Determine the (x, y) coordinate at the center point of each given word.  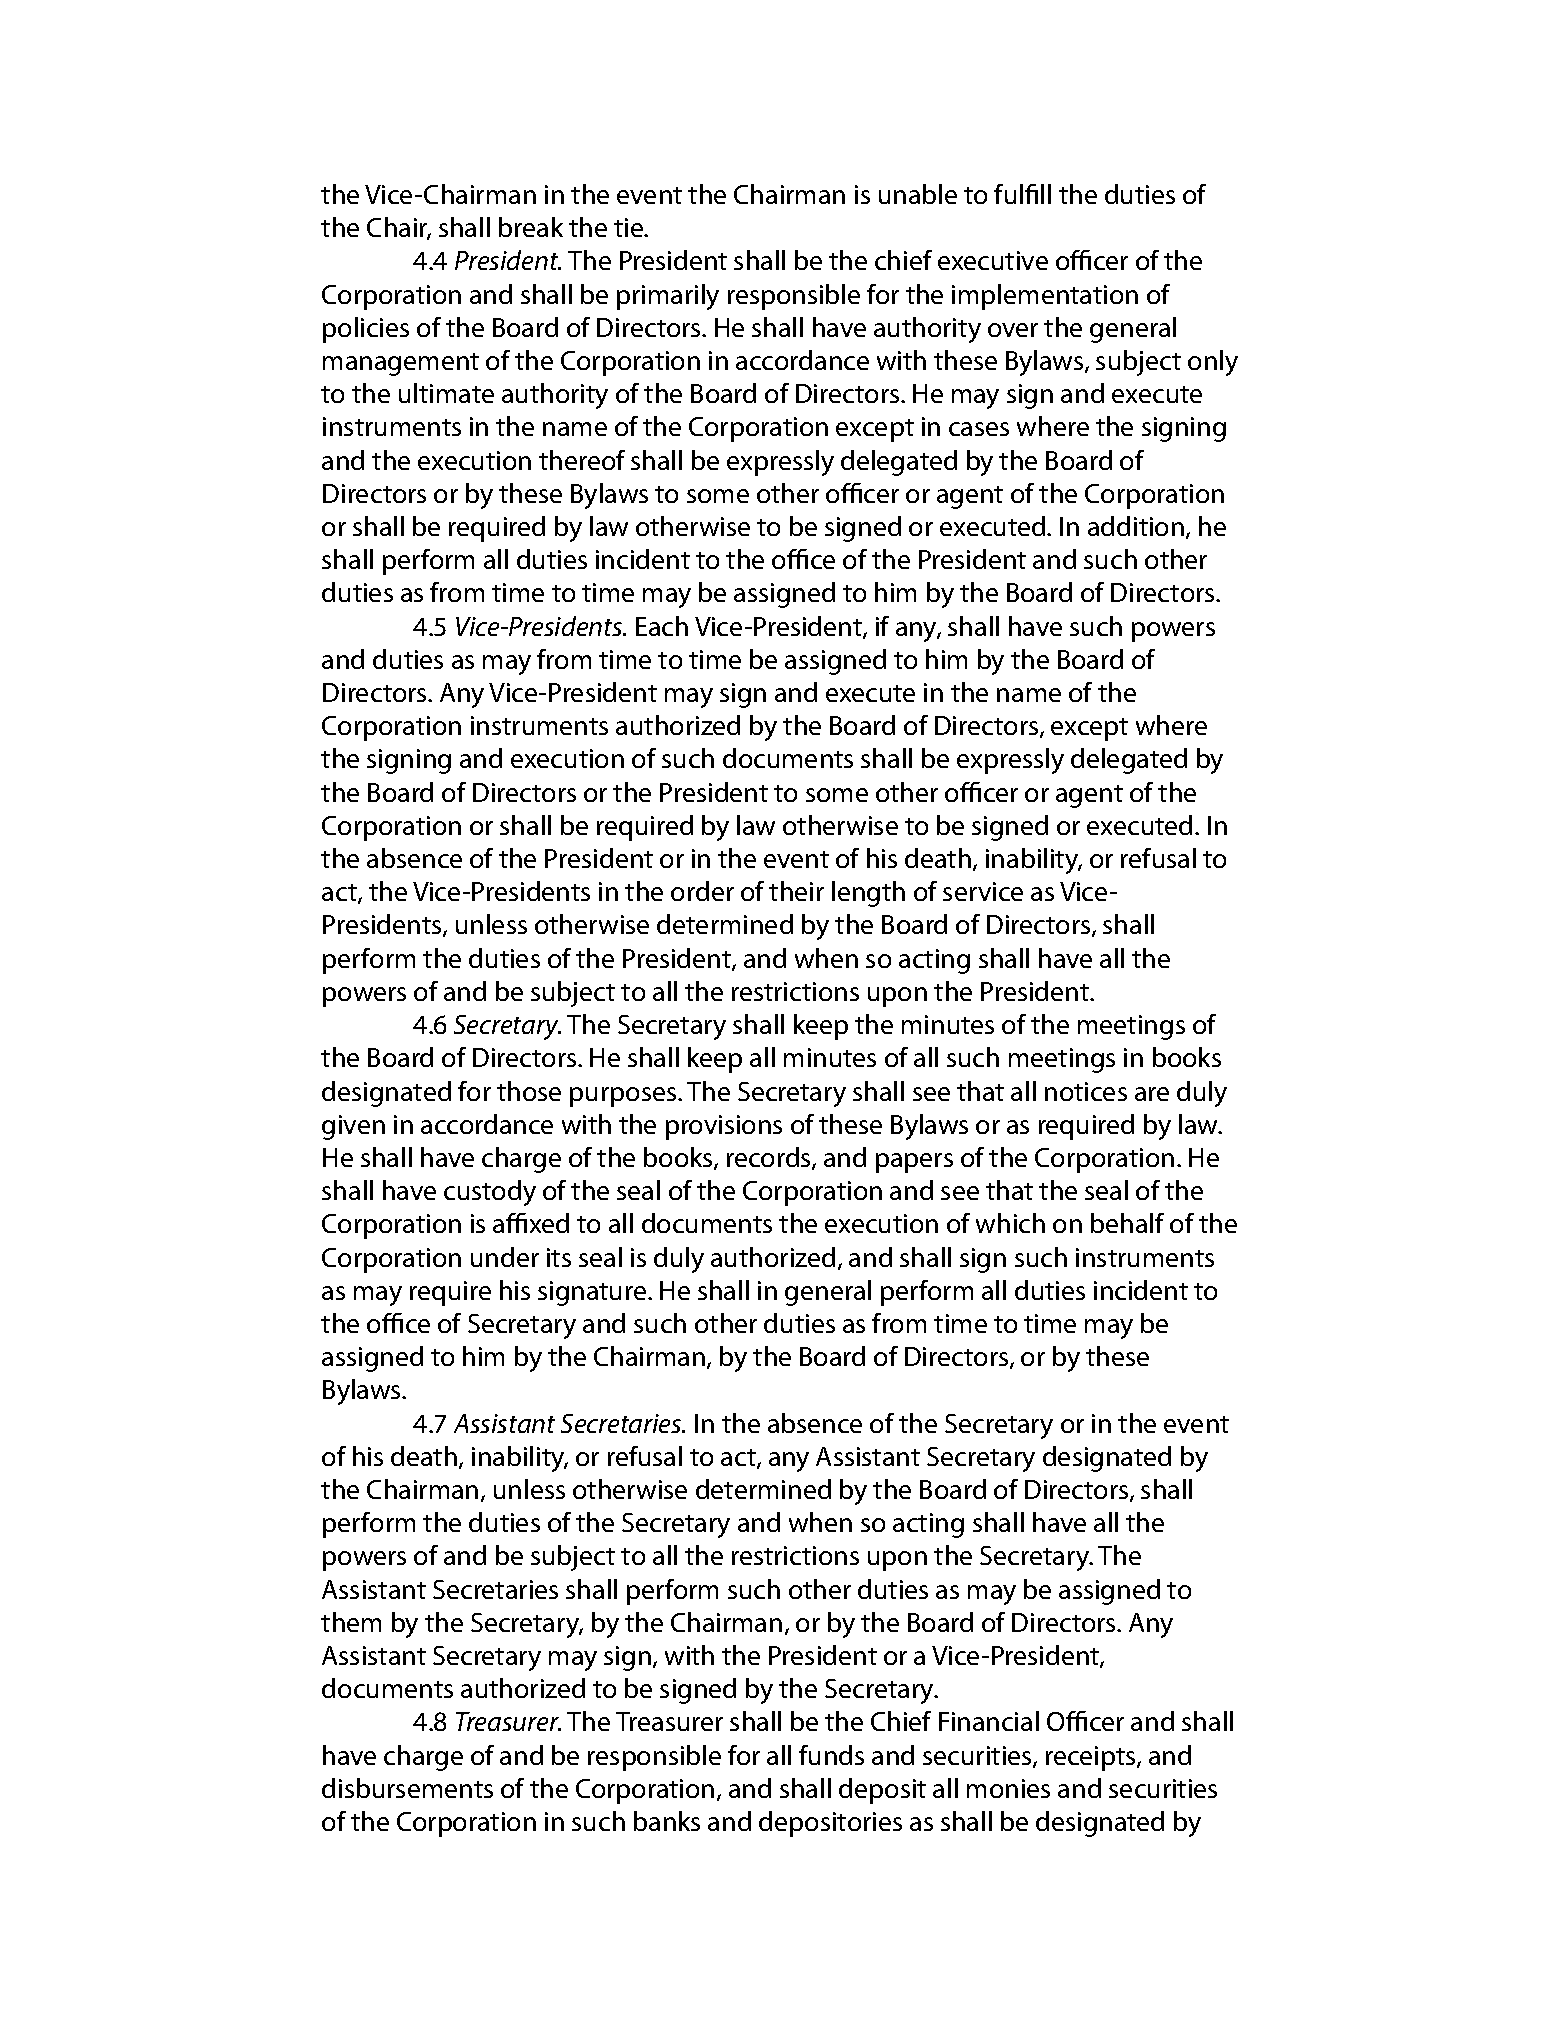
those (529, 1091)
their (796, 891)
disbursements (407, 1788)
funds (831, 1755)
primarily (668, 297)
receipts (1092, 1758)
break (531, 227)
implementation (1045, 297)
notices (1086, 1091)
